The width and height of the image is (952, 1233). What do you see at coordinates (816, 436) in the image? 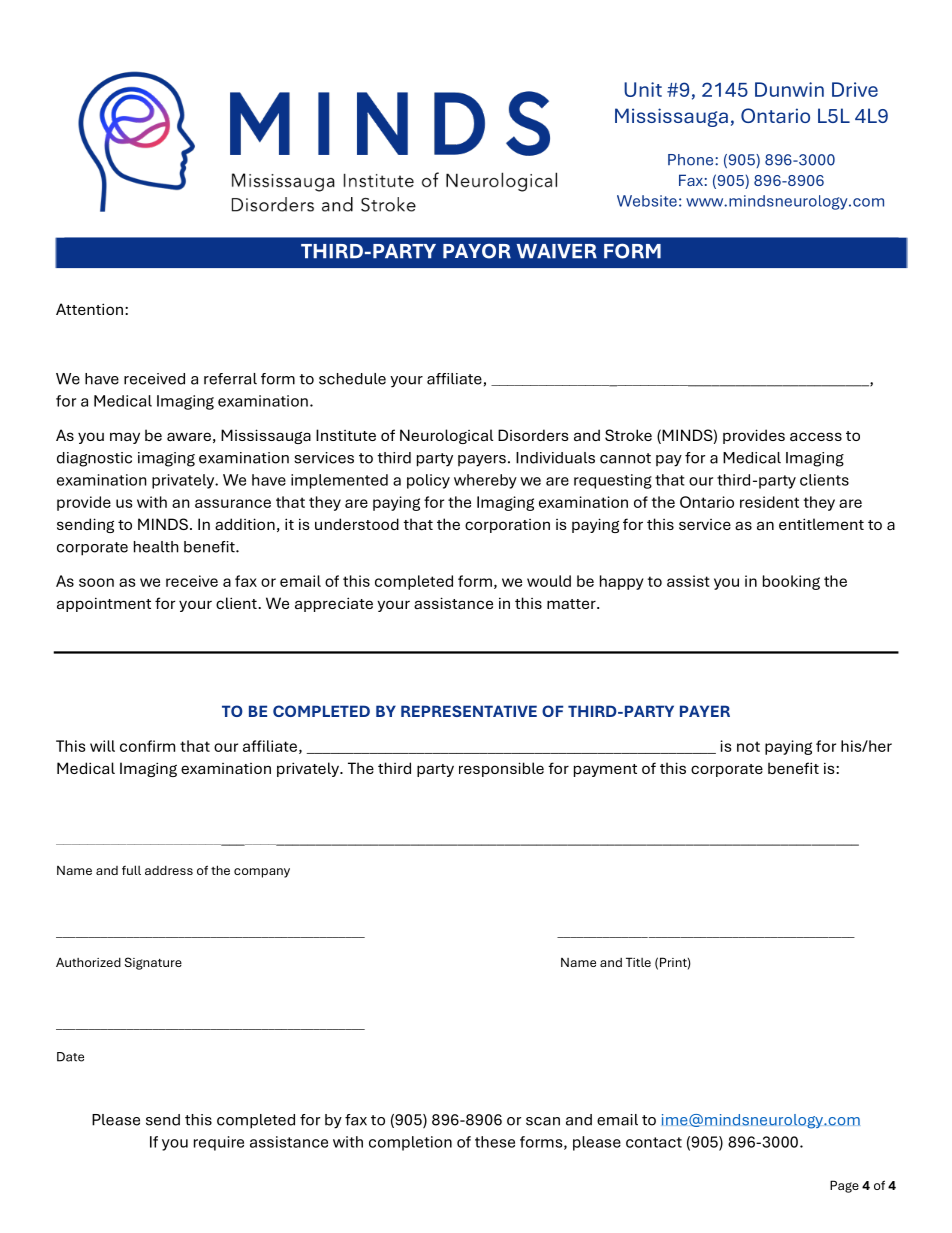
I see `access` at bounding box center [816, 436].
